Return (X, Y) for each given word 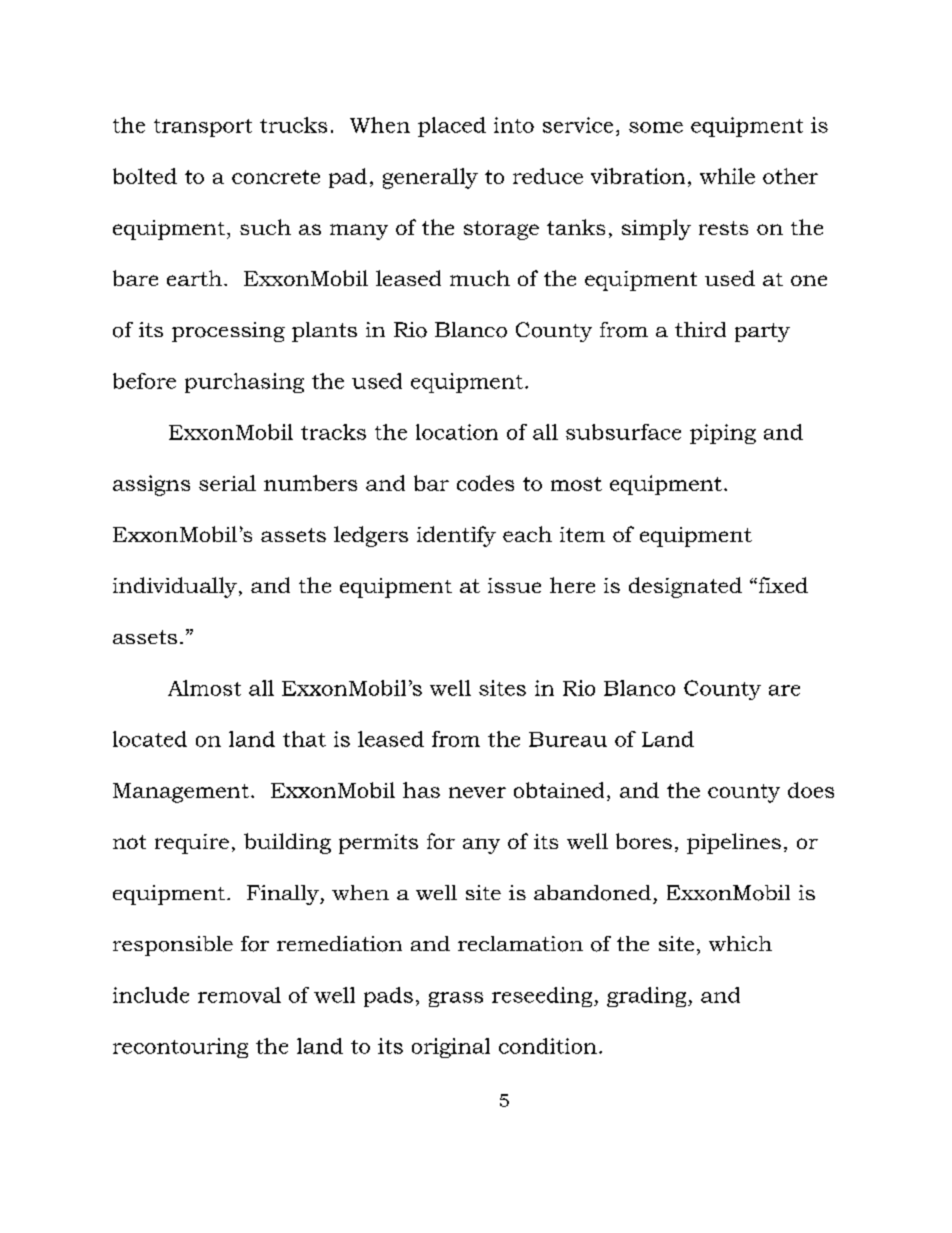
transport (203, 128)
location (457, 432)
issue (514, 585)
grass (456, 999)
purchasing (244, 383)
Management (181, 793)
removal (239, 995)
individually (175, 587)
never (477, 792)
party (762, 332)
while (727, 176)
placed (452, 127)
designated (685, 587)
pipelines (734, 843)
